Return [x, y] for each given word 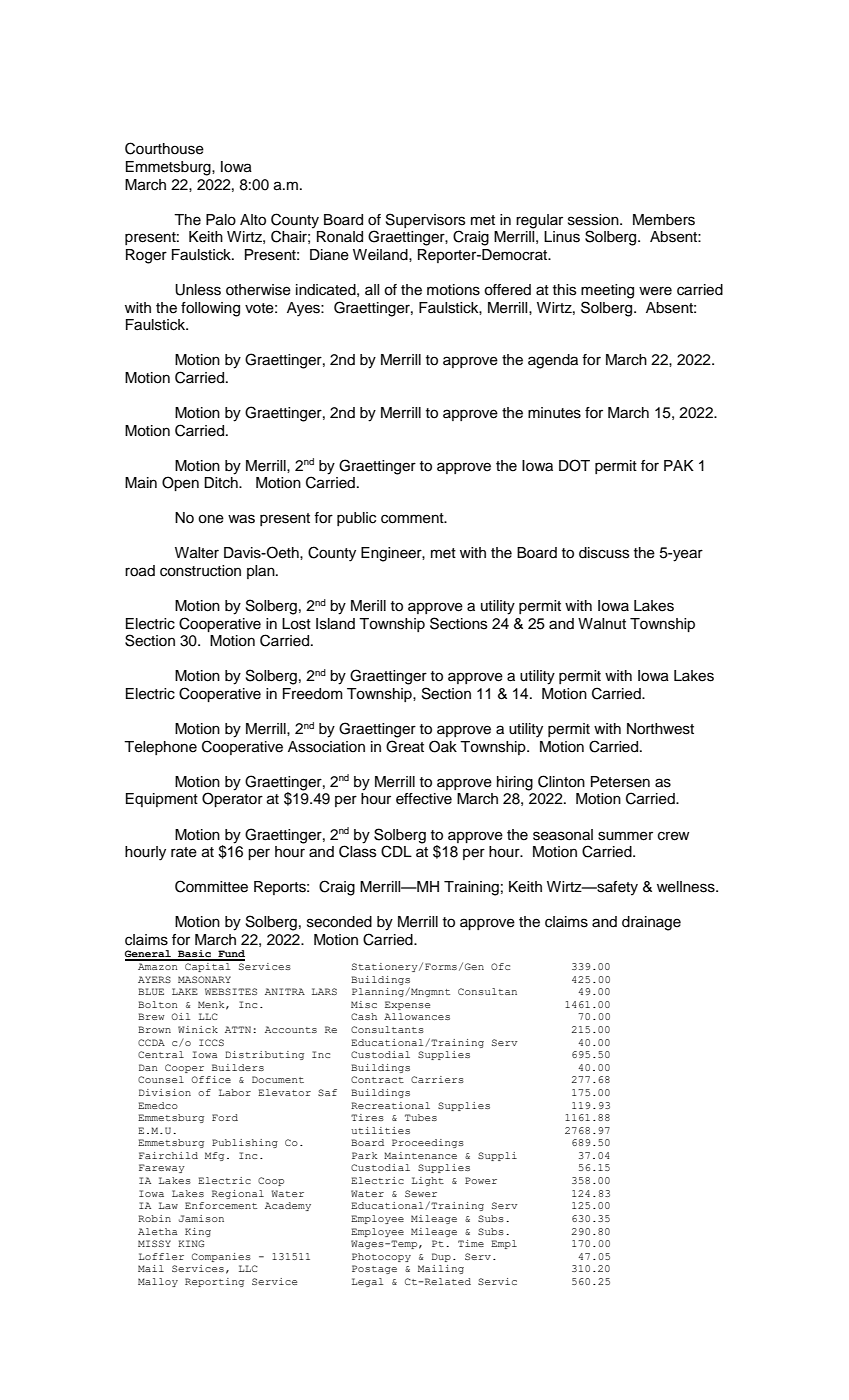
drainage [651, 923]
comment [413, 518]
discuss [604, 553]
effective [424, 799]
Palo [221, 220]
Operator [232, 799]
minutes [554, 413]
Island [335, 624]
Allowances [417, 1016]
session [594, 220]
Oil [181, 1016]
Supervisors [425, 220]
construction [200, 571]
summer [625, 836]
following [210, 309]
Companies [221, 1257]
